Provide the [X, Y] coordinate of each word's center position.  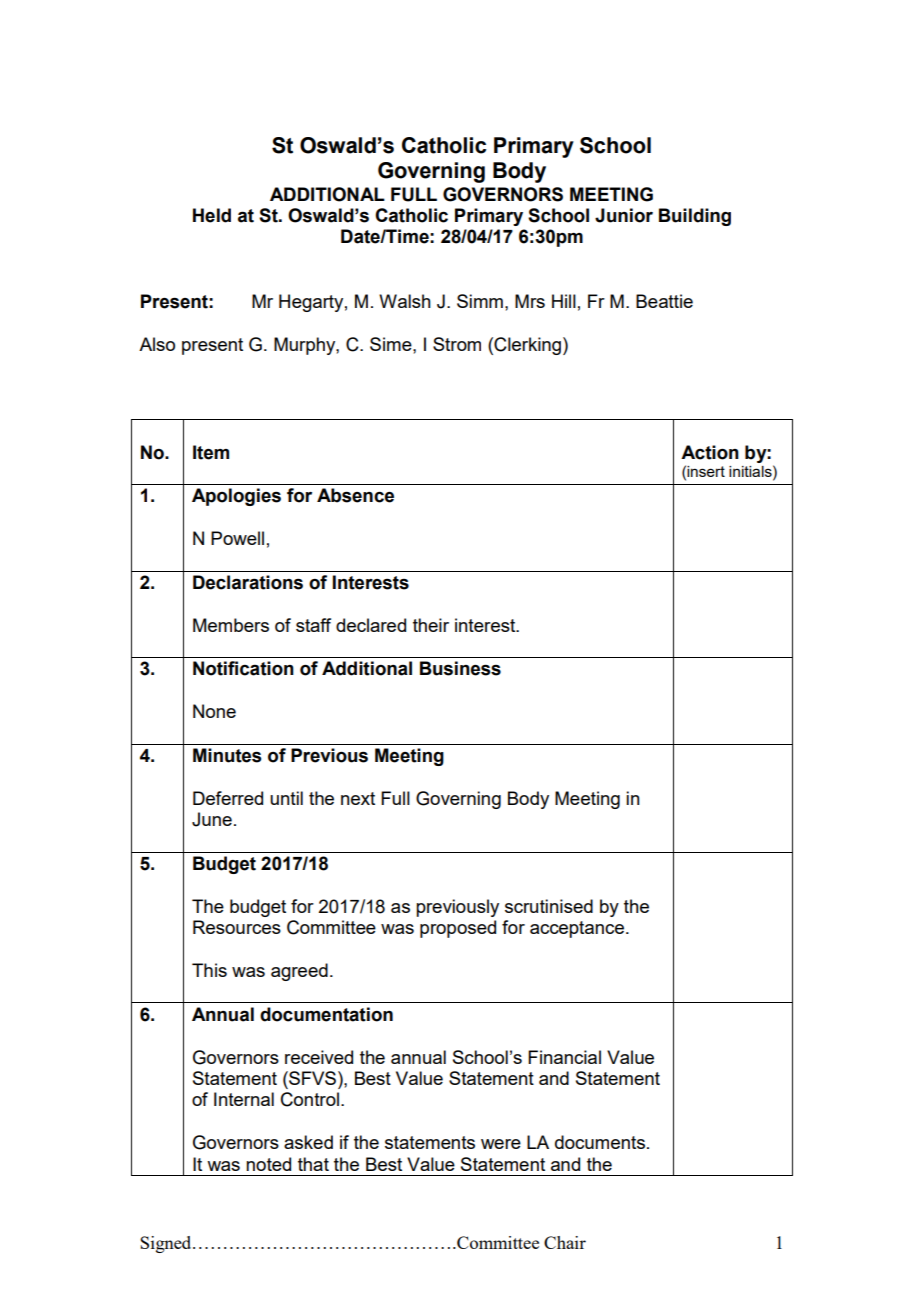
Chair [565, 1242]
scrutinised [549, 906]
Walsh [405, 301]
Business [460, 668]
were [501, 1144]
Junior [624, 215]
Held [212, 215]
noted [268, 1164]
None [214, 711]
